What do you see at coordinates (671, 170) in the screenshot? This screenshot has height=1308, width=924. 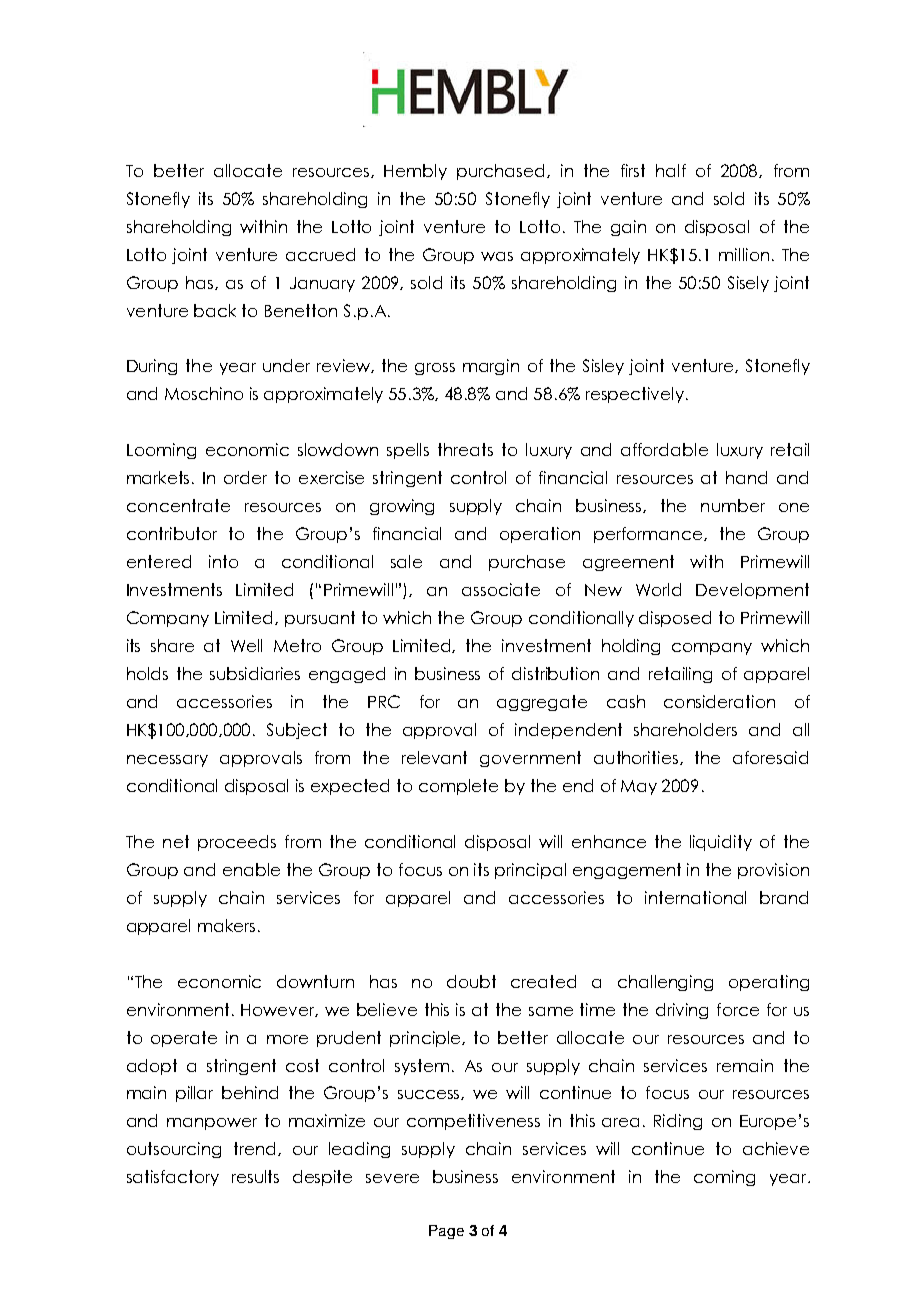 I see `half` at bounding box center [671, 170].
